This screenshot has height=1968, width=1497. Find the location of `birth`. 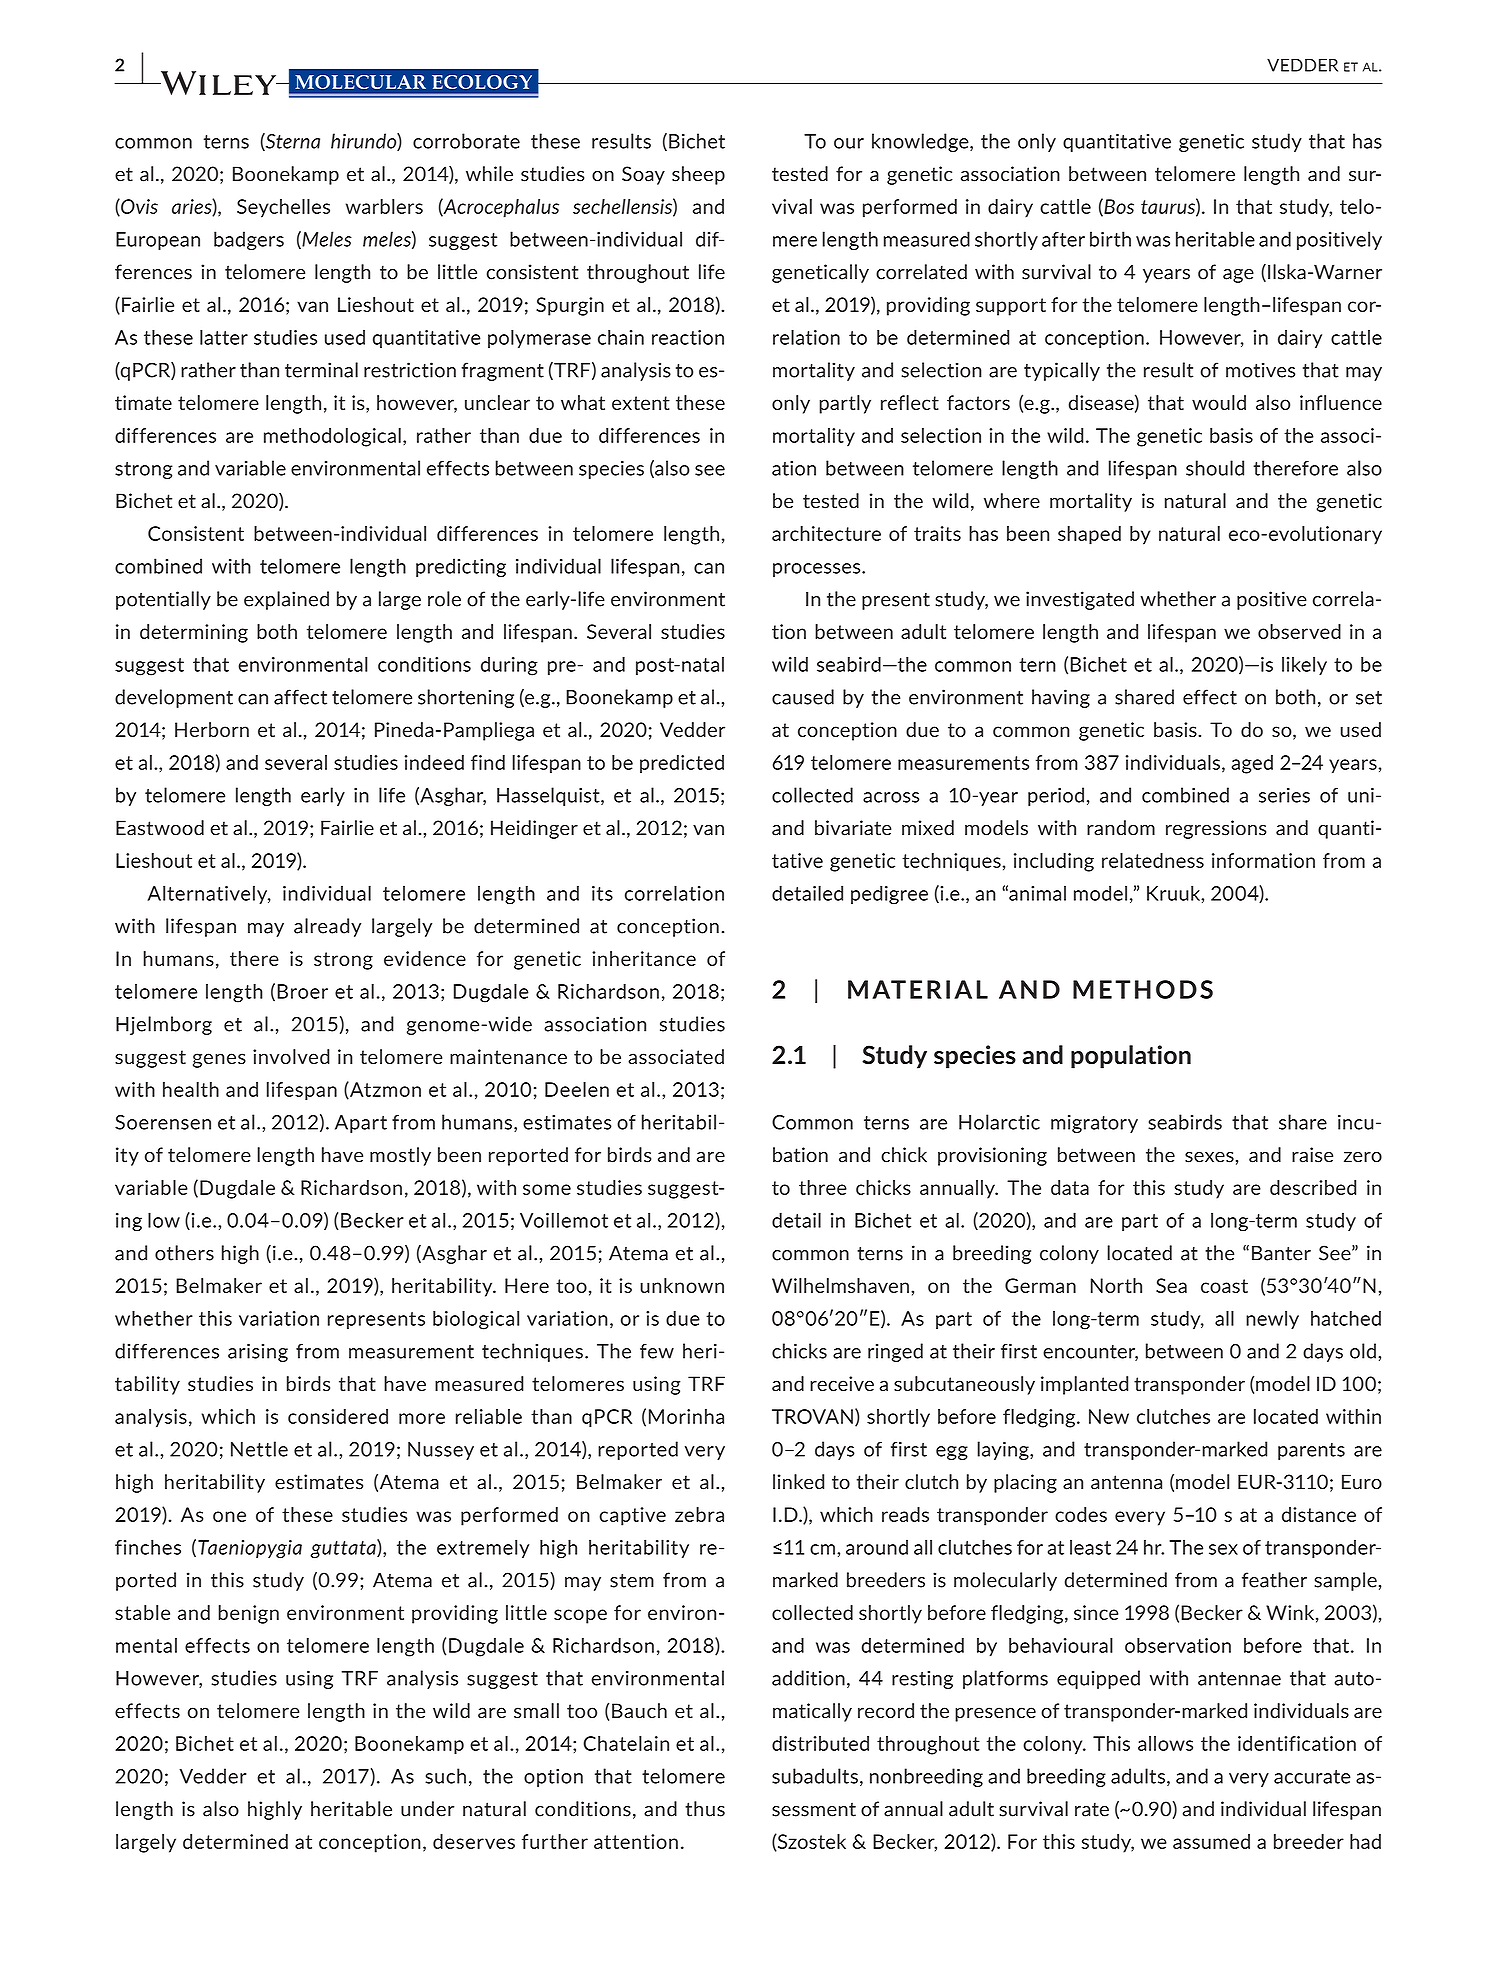

birth is located at coordinates (1110, 239).
